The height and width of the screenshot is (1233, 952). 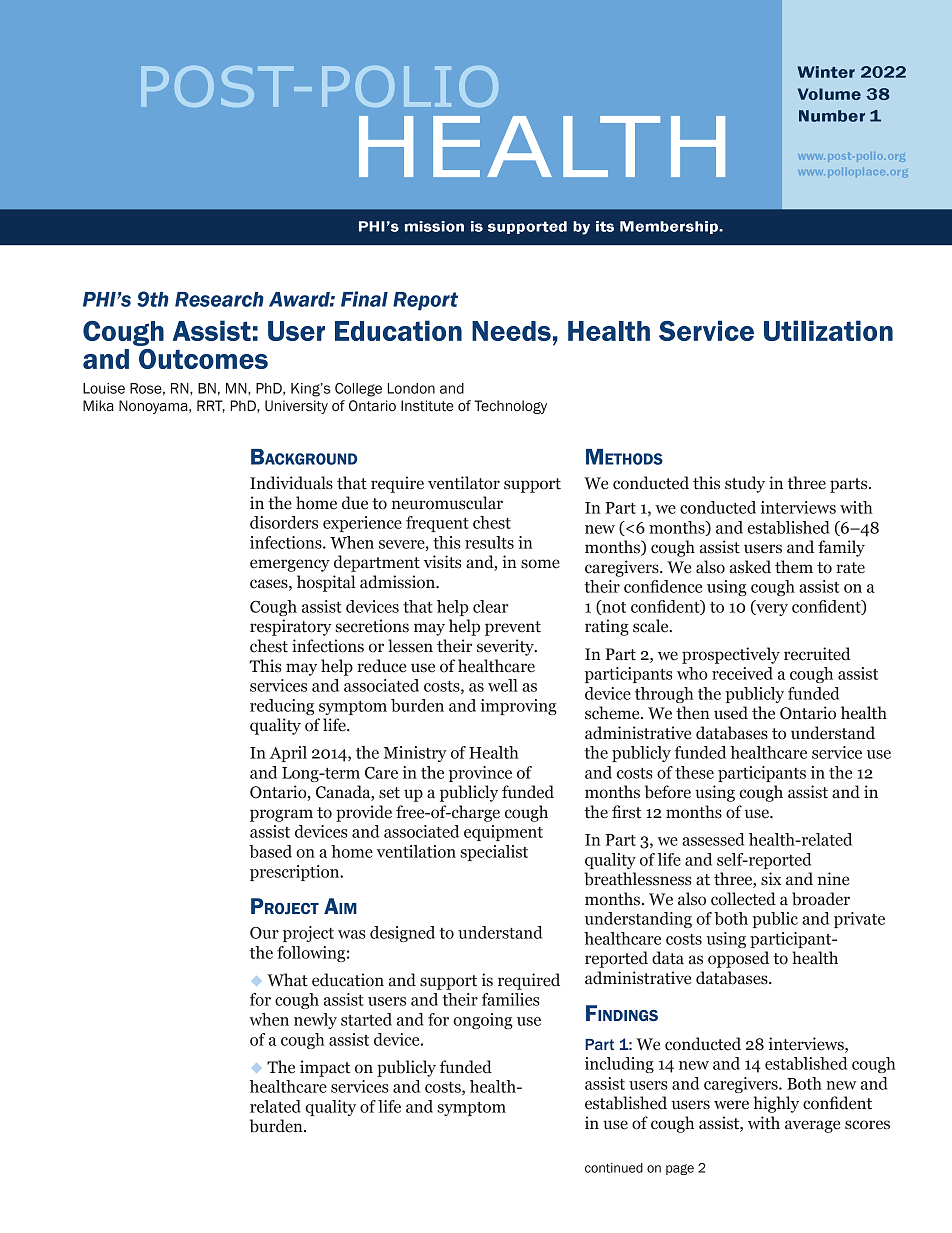 I want to click on clear, so click(x=490, y=606).
